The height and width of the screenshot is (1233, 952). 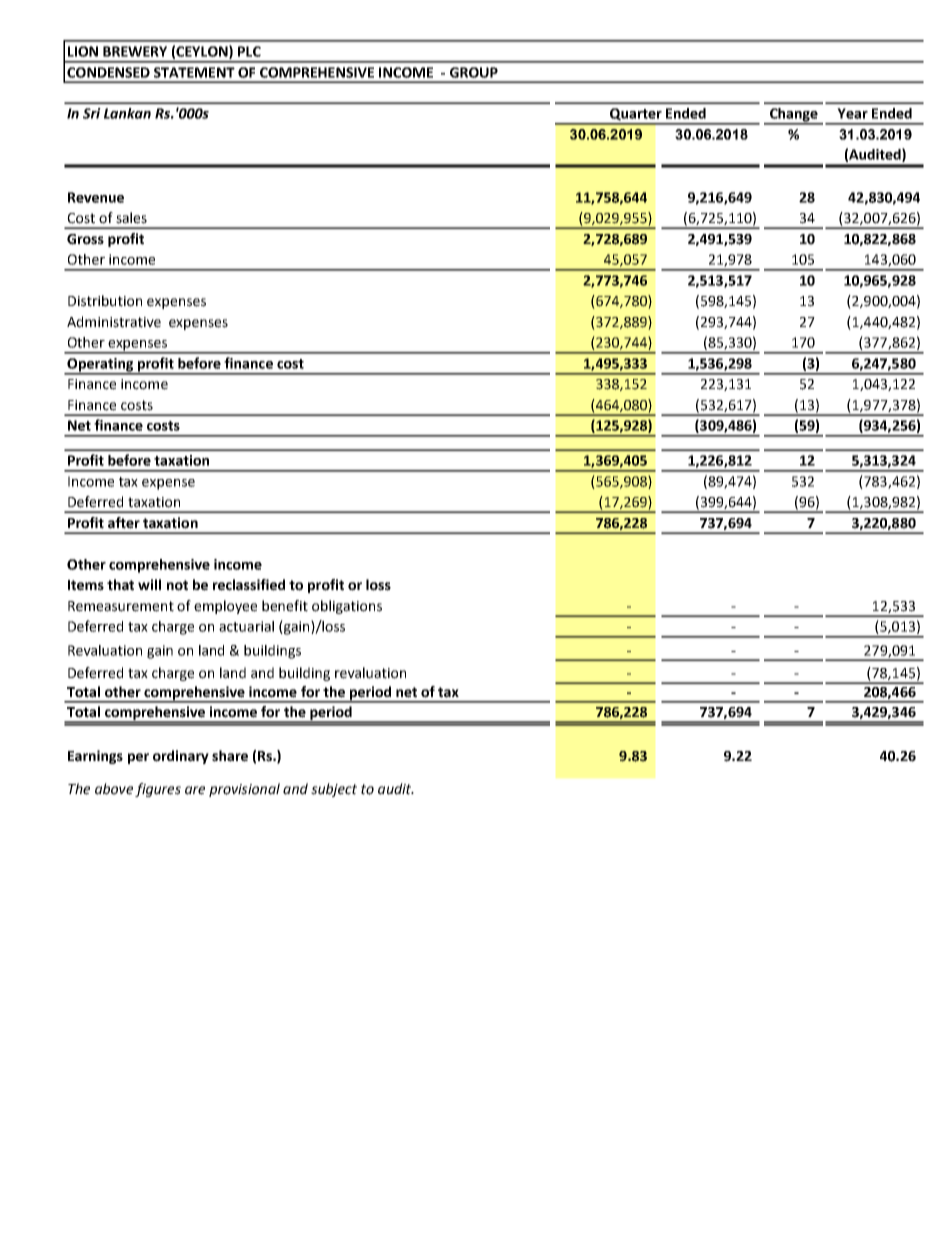 What do you see at coordinates (334, 790) in the screenshot?
I see `subject` at bounding box center [334, 790].
